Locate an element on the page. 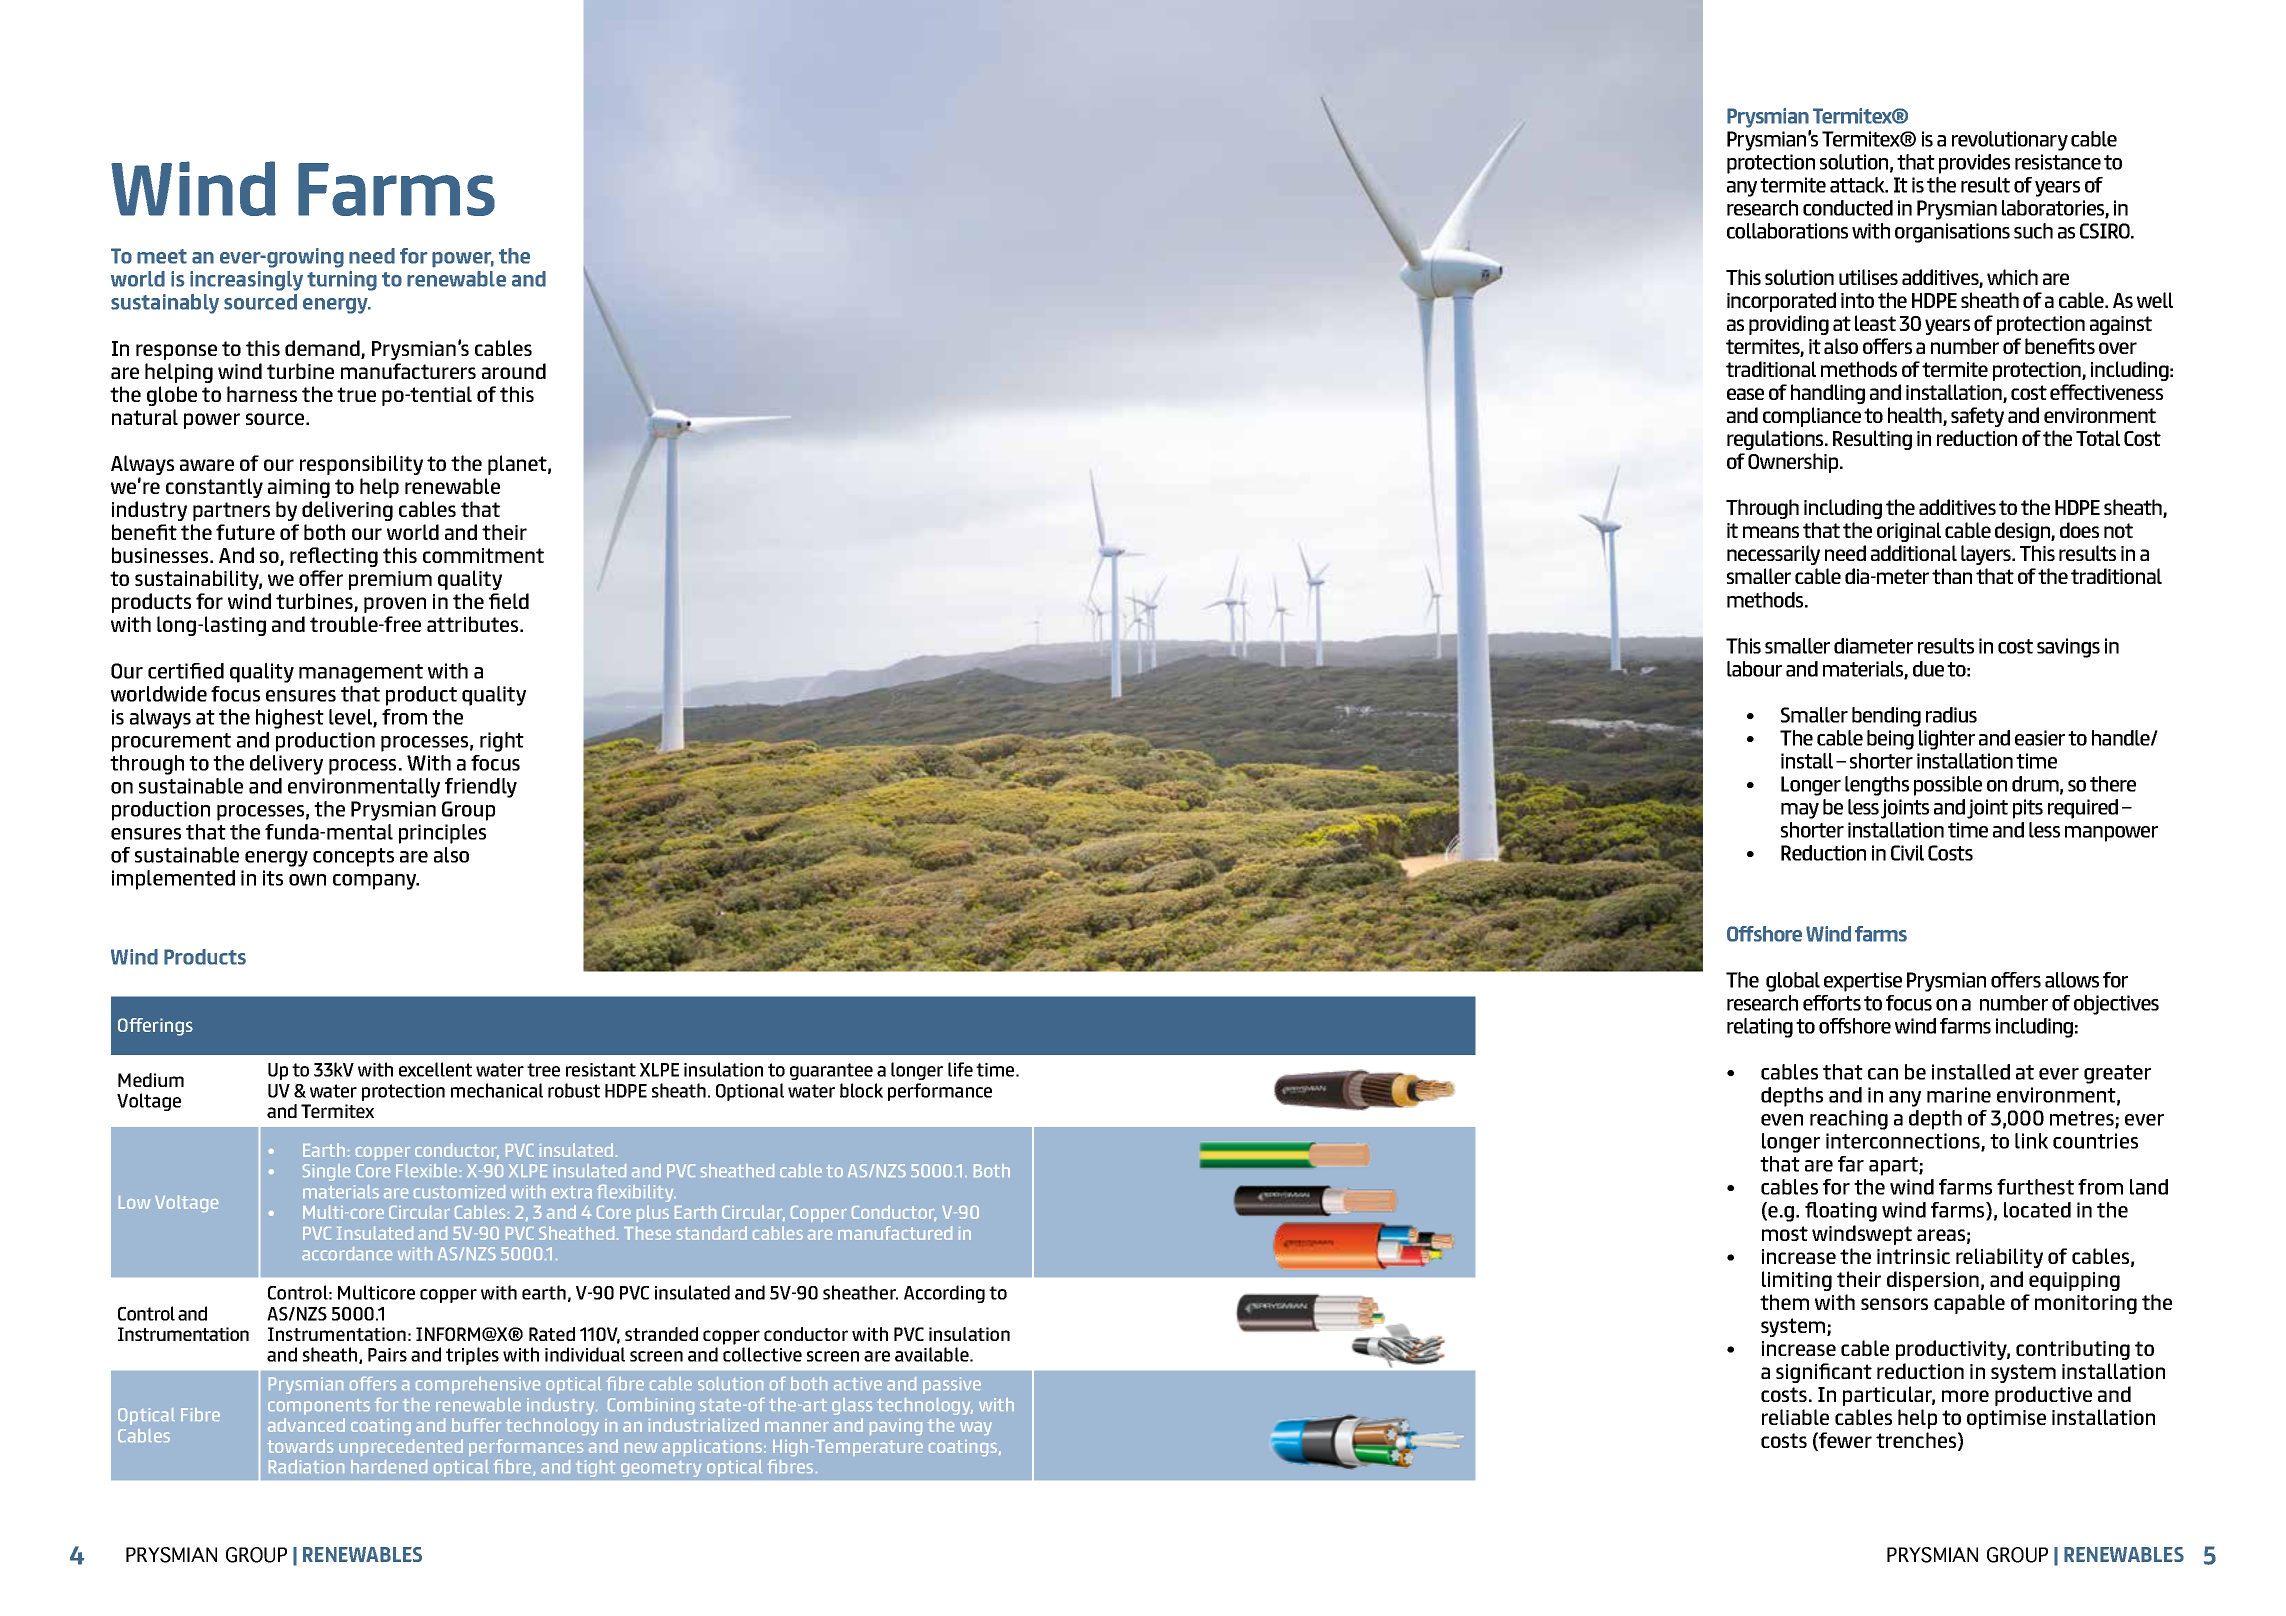 The image size is (2286, 1616). life is located at coordinates (960, 1069).
